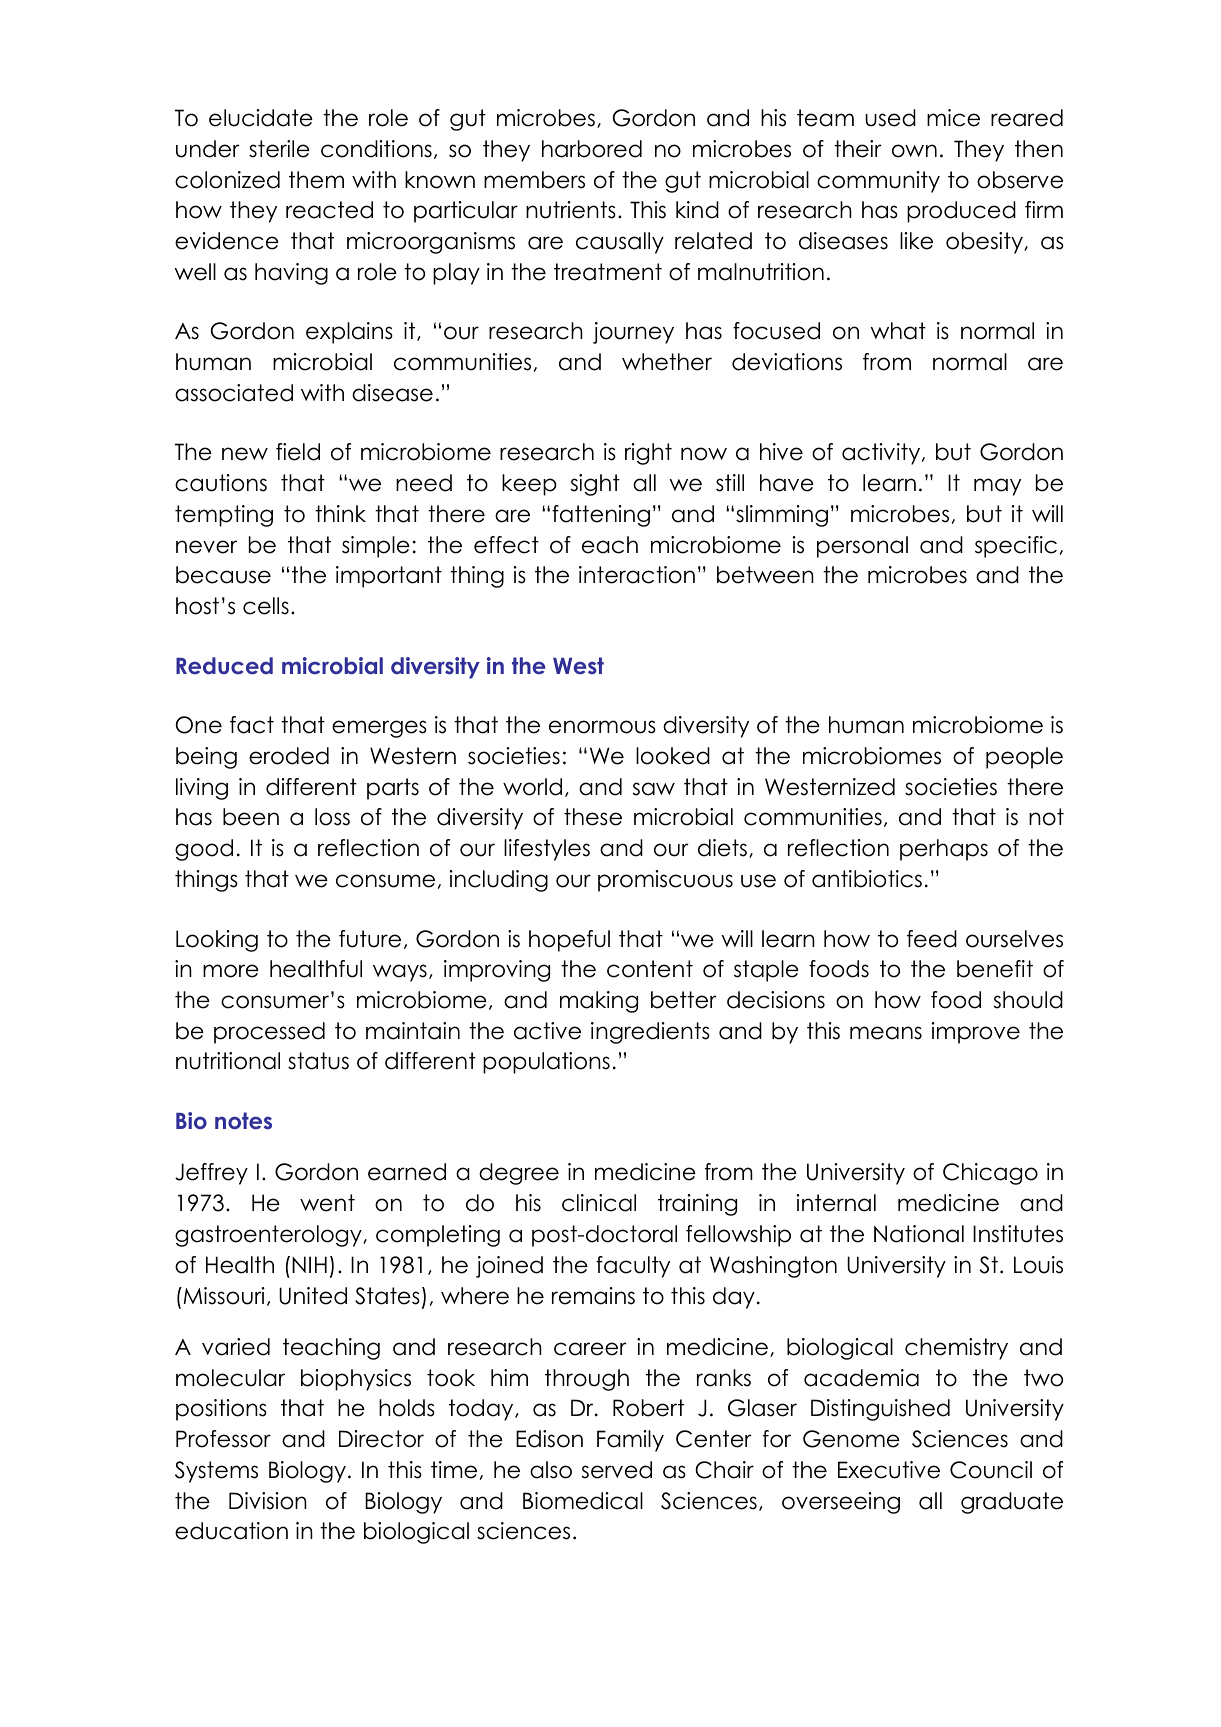  What do you see at coordinates (944, 850) in the screenshot?
I see `perhaps` at bounding box center [944, 850].
